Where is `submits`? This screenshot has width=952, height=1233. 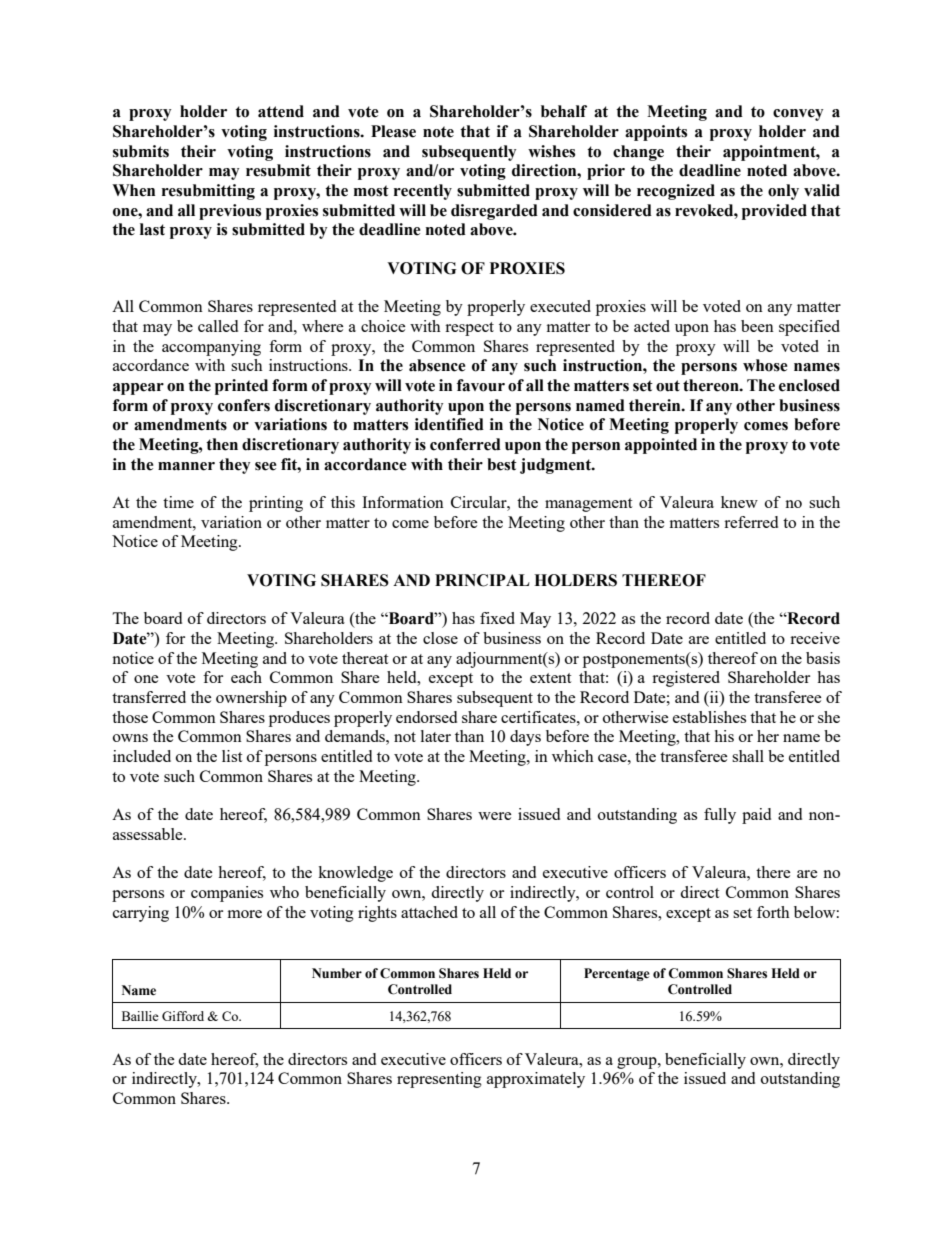
submits is located at coordinates (141, 151).
